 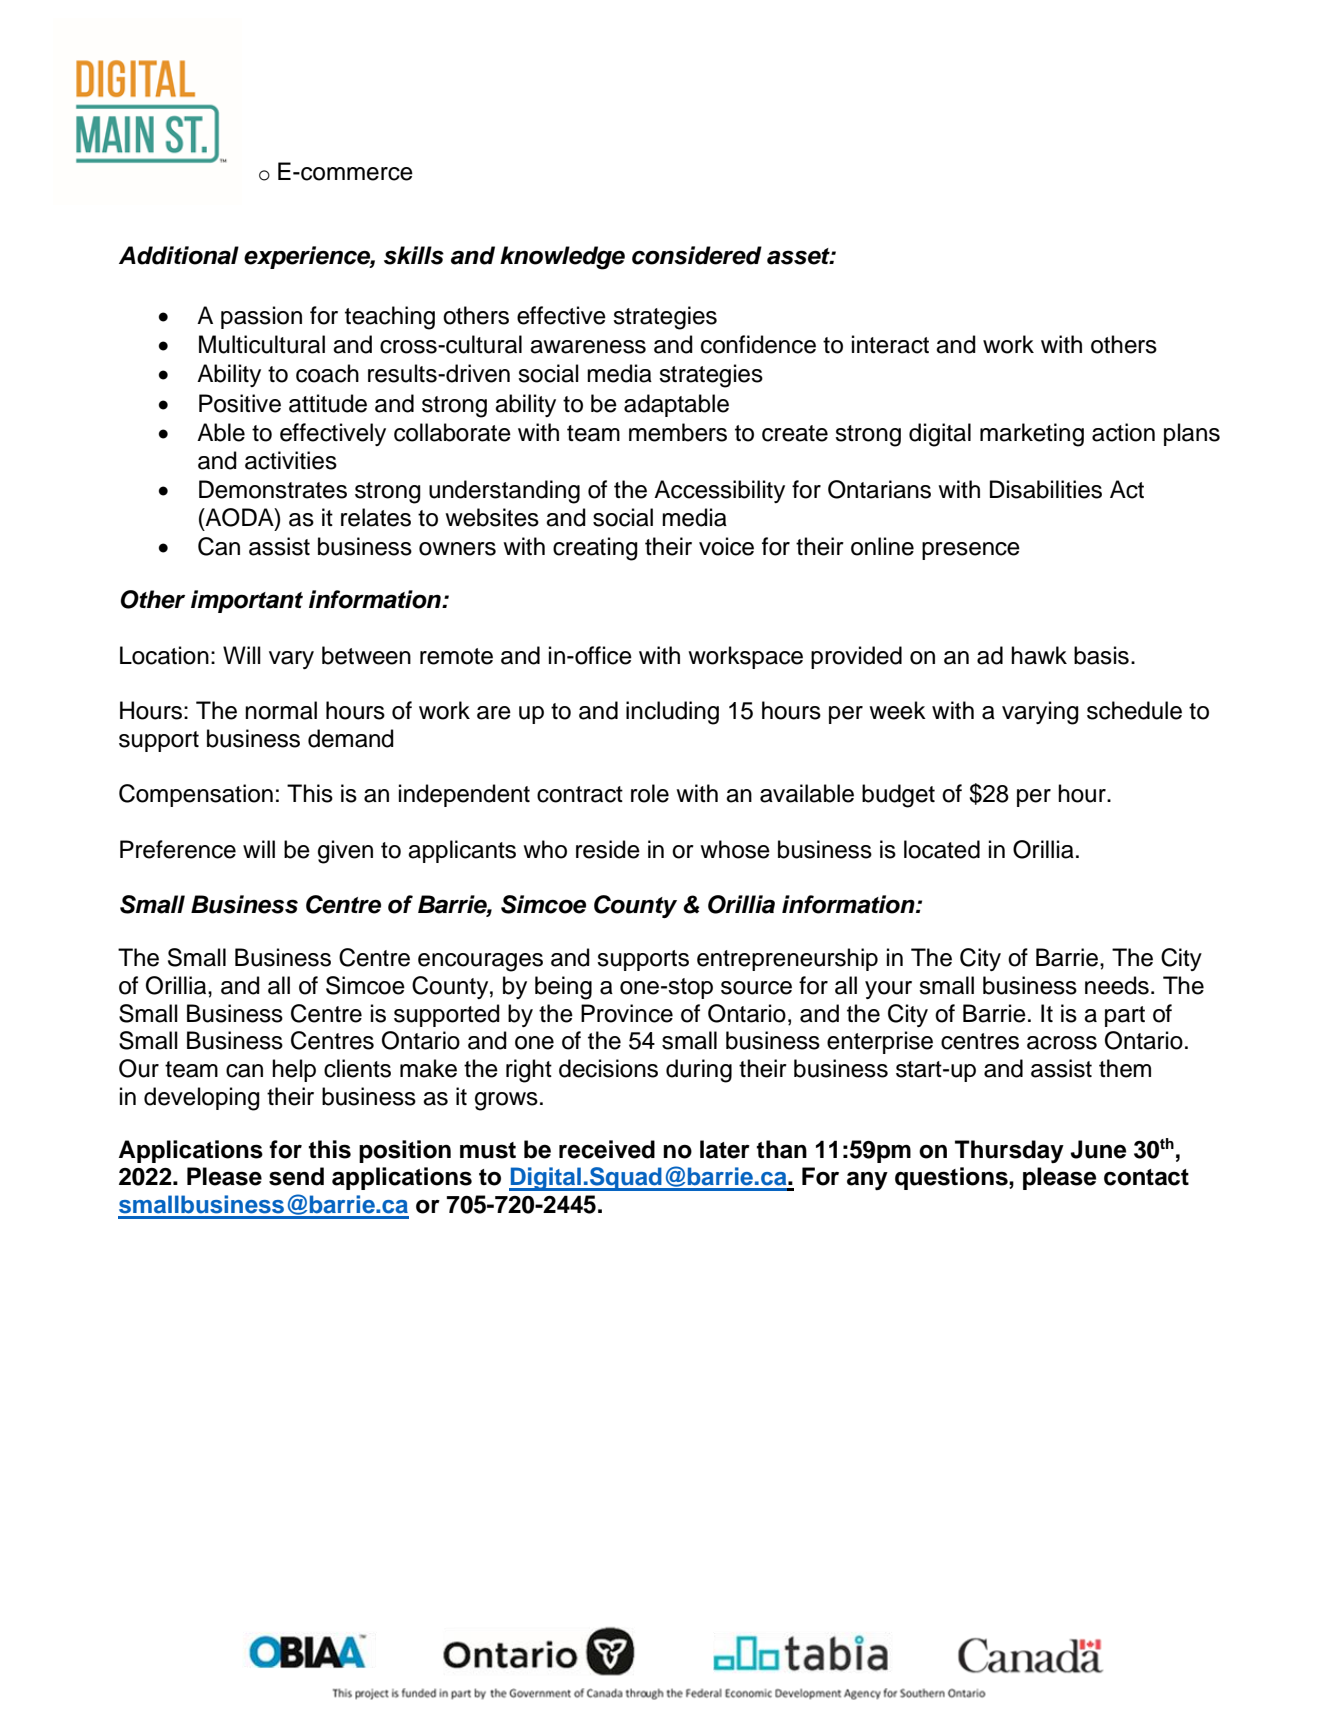 I want to click on presence, so click(x=971, y=551).
